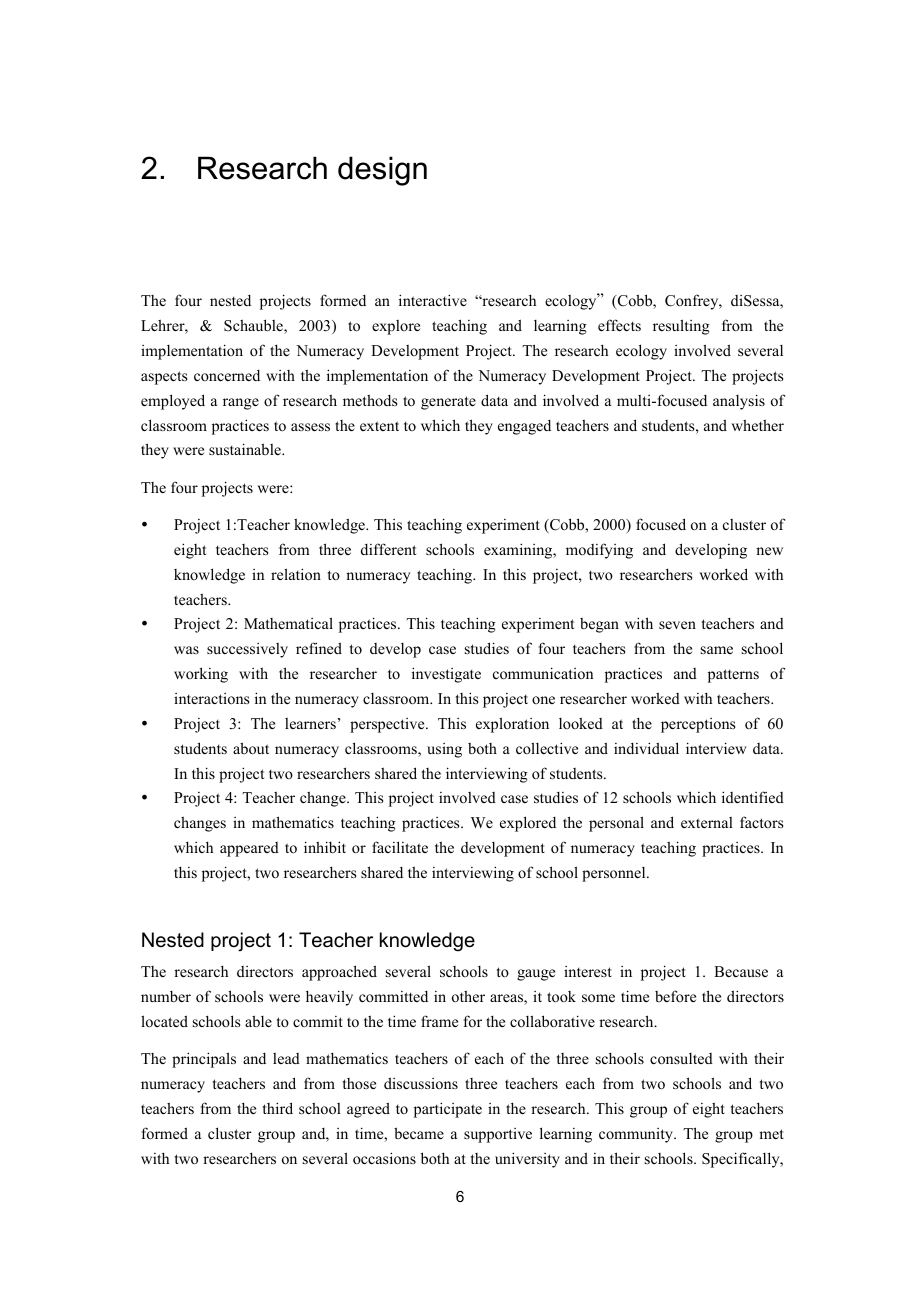 This screenshot has width=924, height=1308. Describe the element at coordinates (681, 327) in the screenshot. I see `resulting` at that location.
